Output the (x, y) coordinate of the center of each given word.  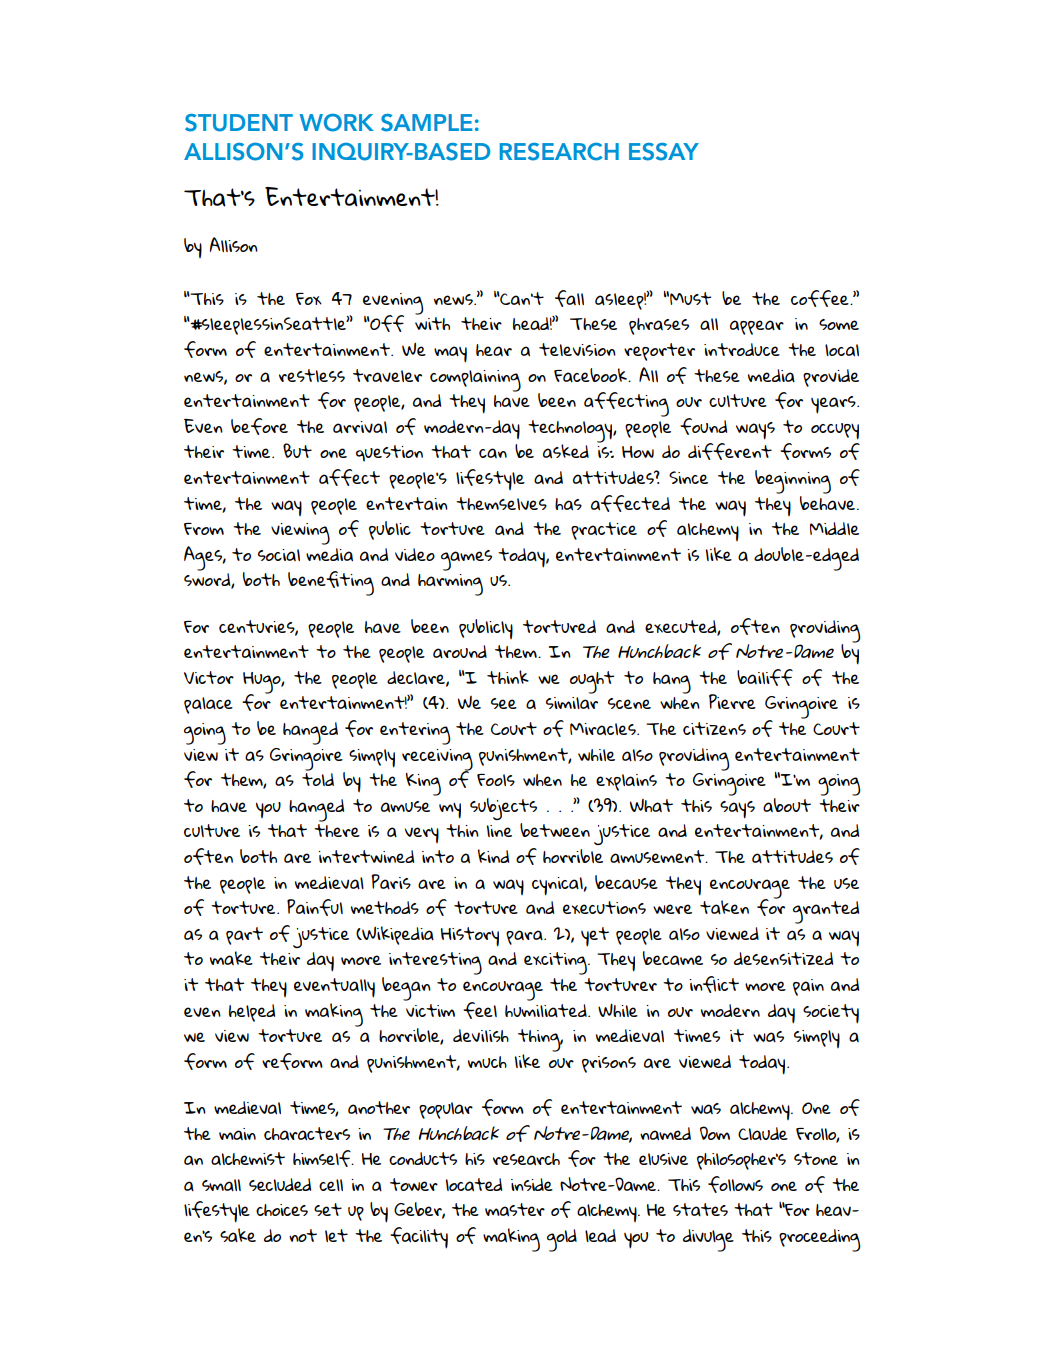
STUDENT (239, 123)
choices (282, 1210)
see (504, 703)
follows (735, 1184)
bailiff (765, 677)
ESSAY (664, 152)
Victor (209, 677)
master (515, 1210)
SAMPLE (427, 123)
